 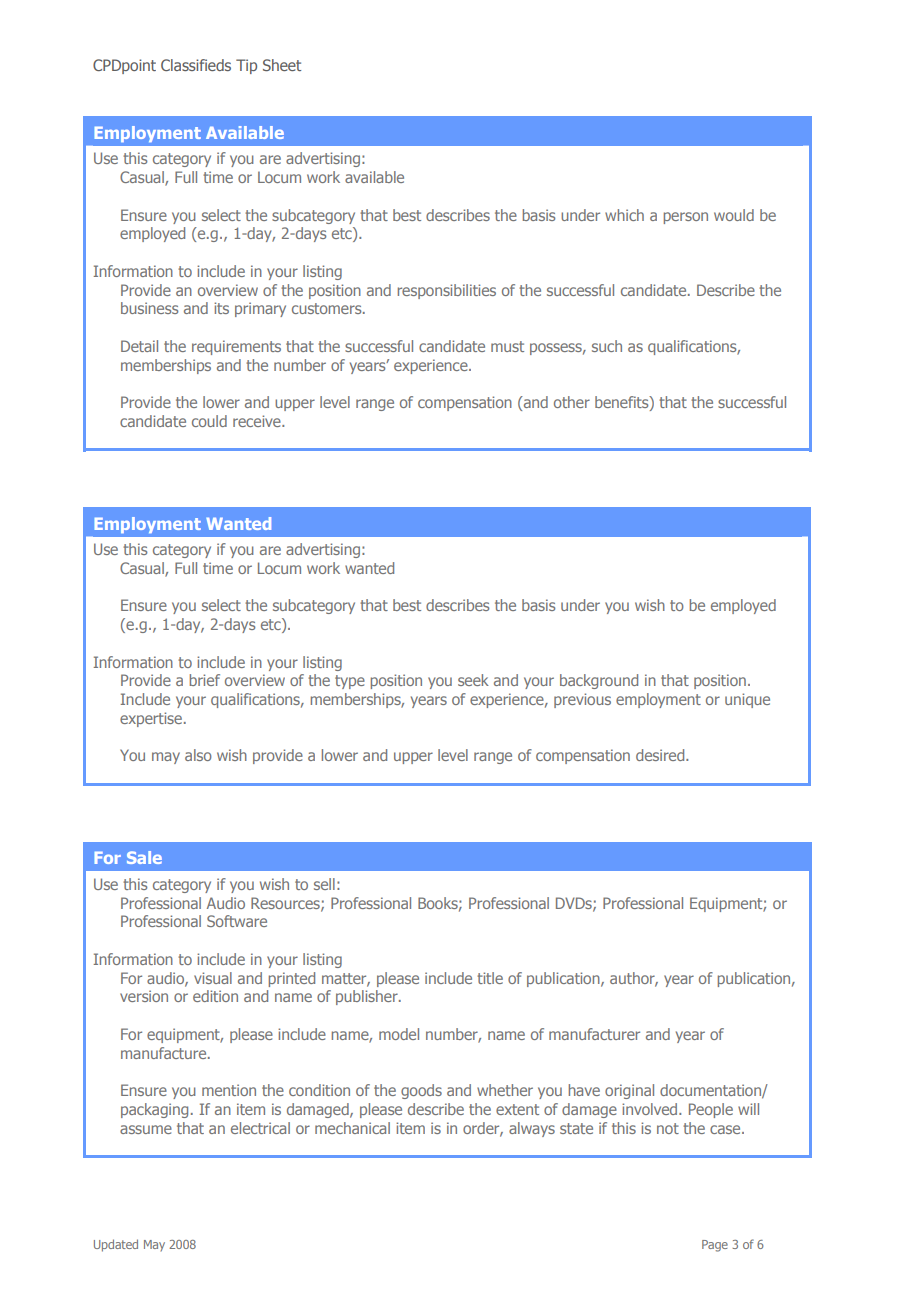 What do you see at coordinates (686, 218) in the document?
I see `person` at bounding box center [686, 218].
